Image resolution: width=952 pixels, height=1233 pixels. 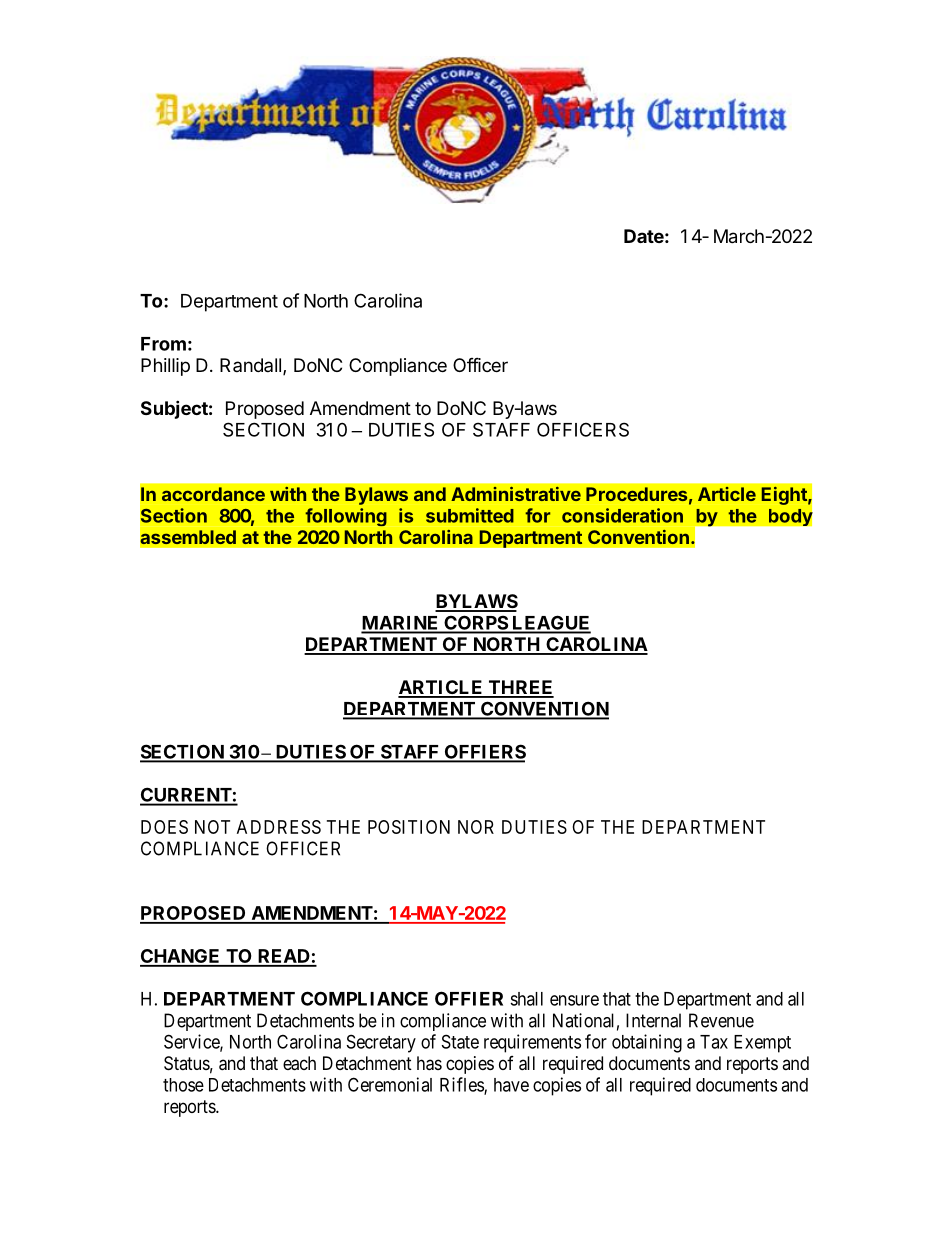 I want to click on NOT, so click(x=212, y=827).
